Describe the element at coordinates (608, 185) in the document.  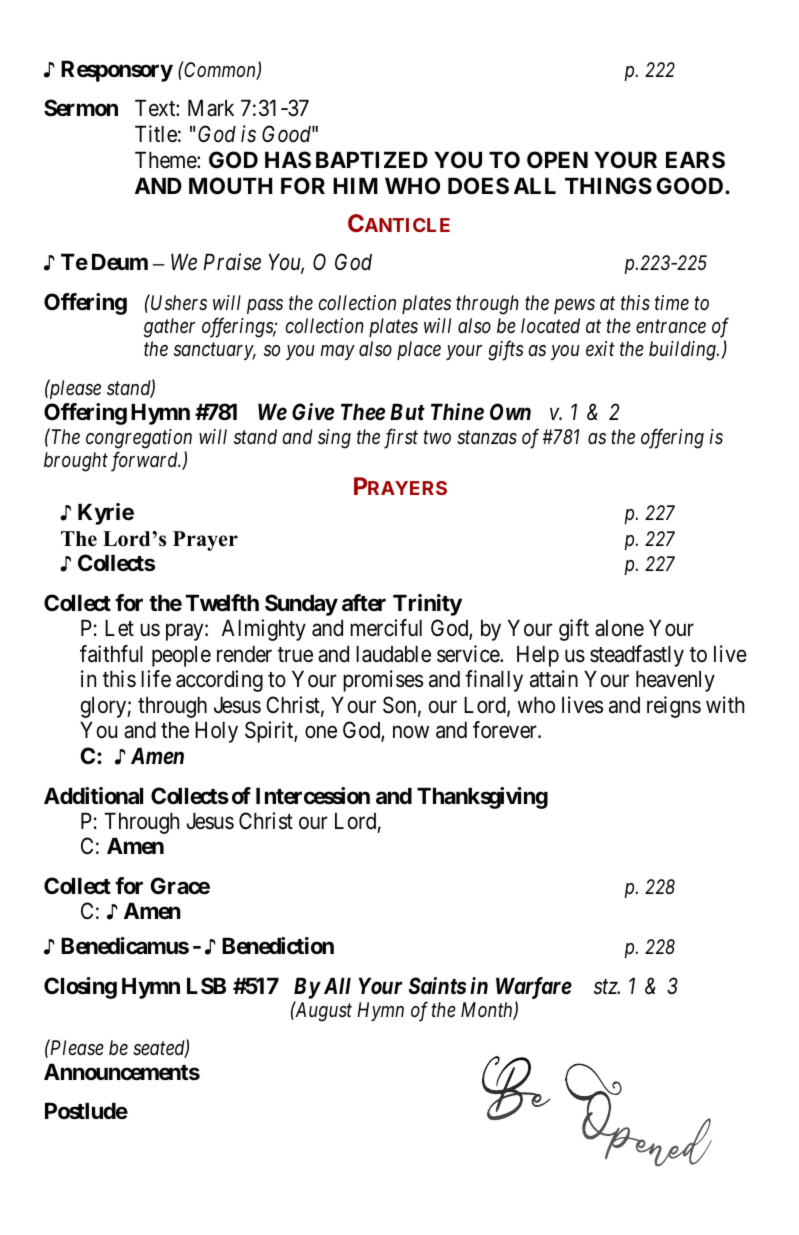
I see `THINGS` at that location.
